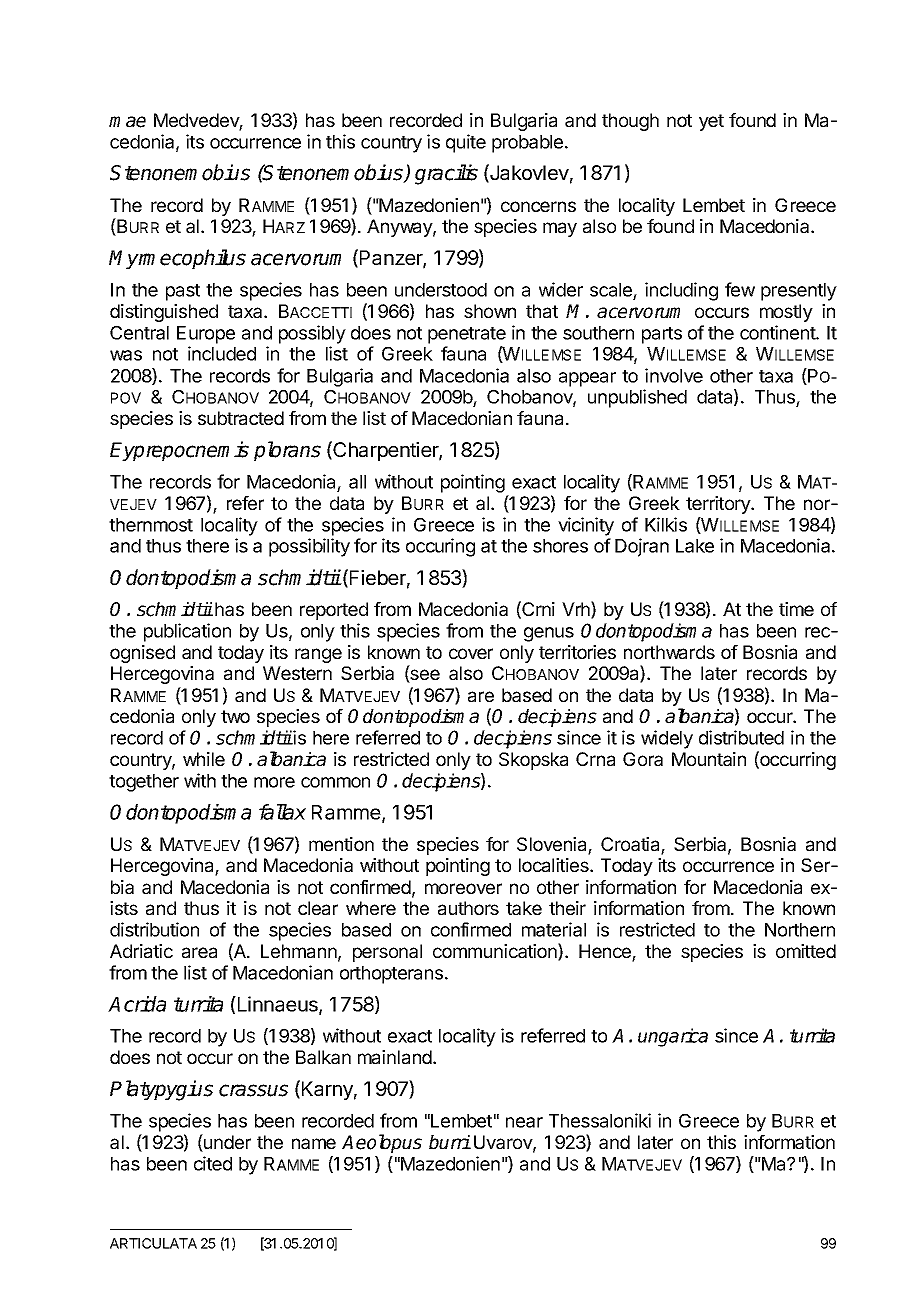  I want to click on publication, so click(187, 632).
